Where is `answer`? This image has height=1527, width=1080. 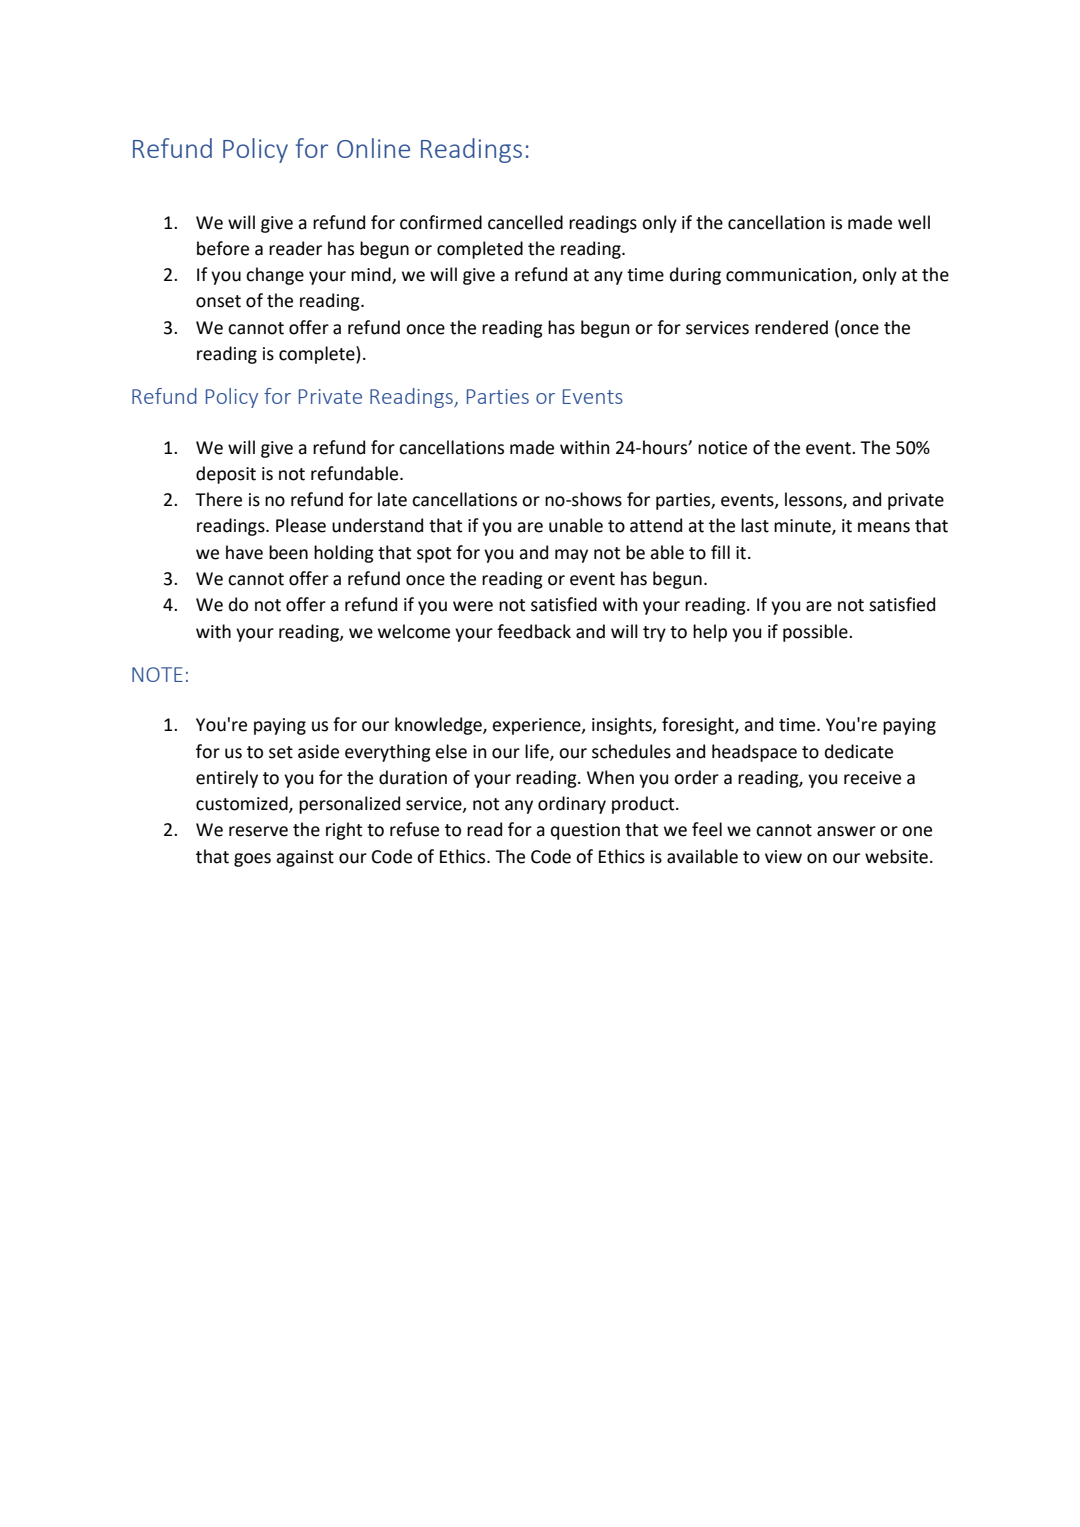 answer is located at coordinates (846, 831).
